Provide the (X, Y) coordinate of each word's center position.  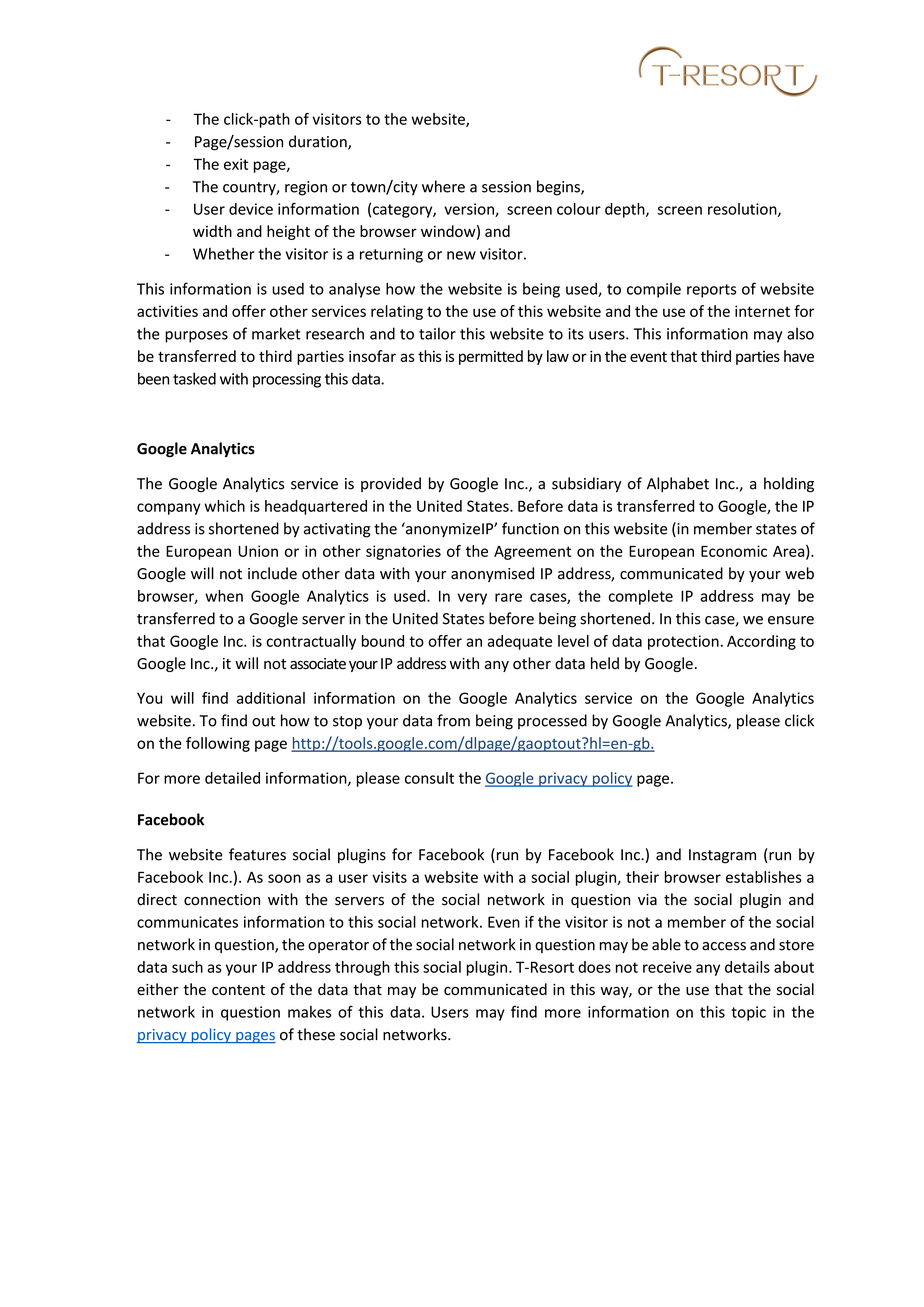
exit (236, 164)
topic (748, 1013)
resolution (743, 210)
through (362, 968)
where (443, 186)
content (238, 990)
